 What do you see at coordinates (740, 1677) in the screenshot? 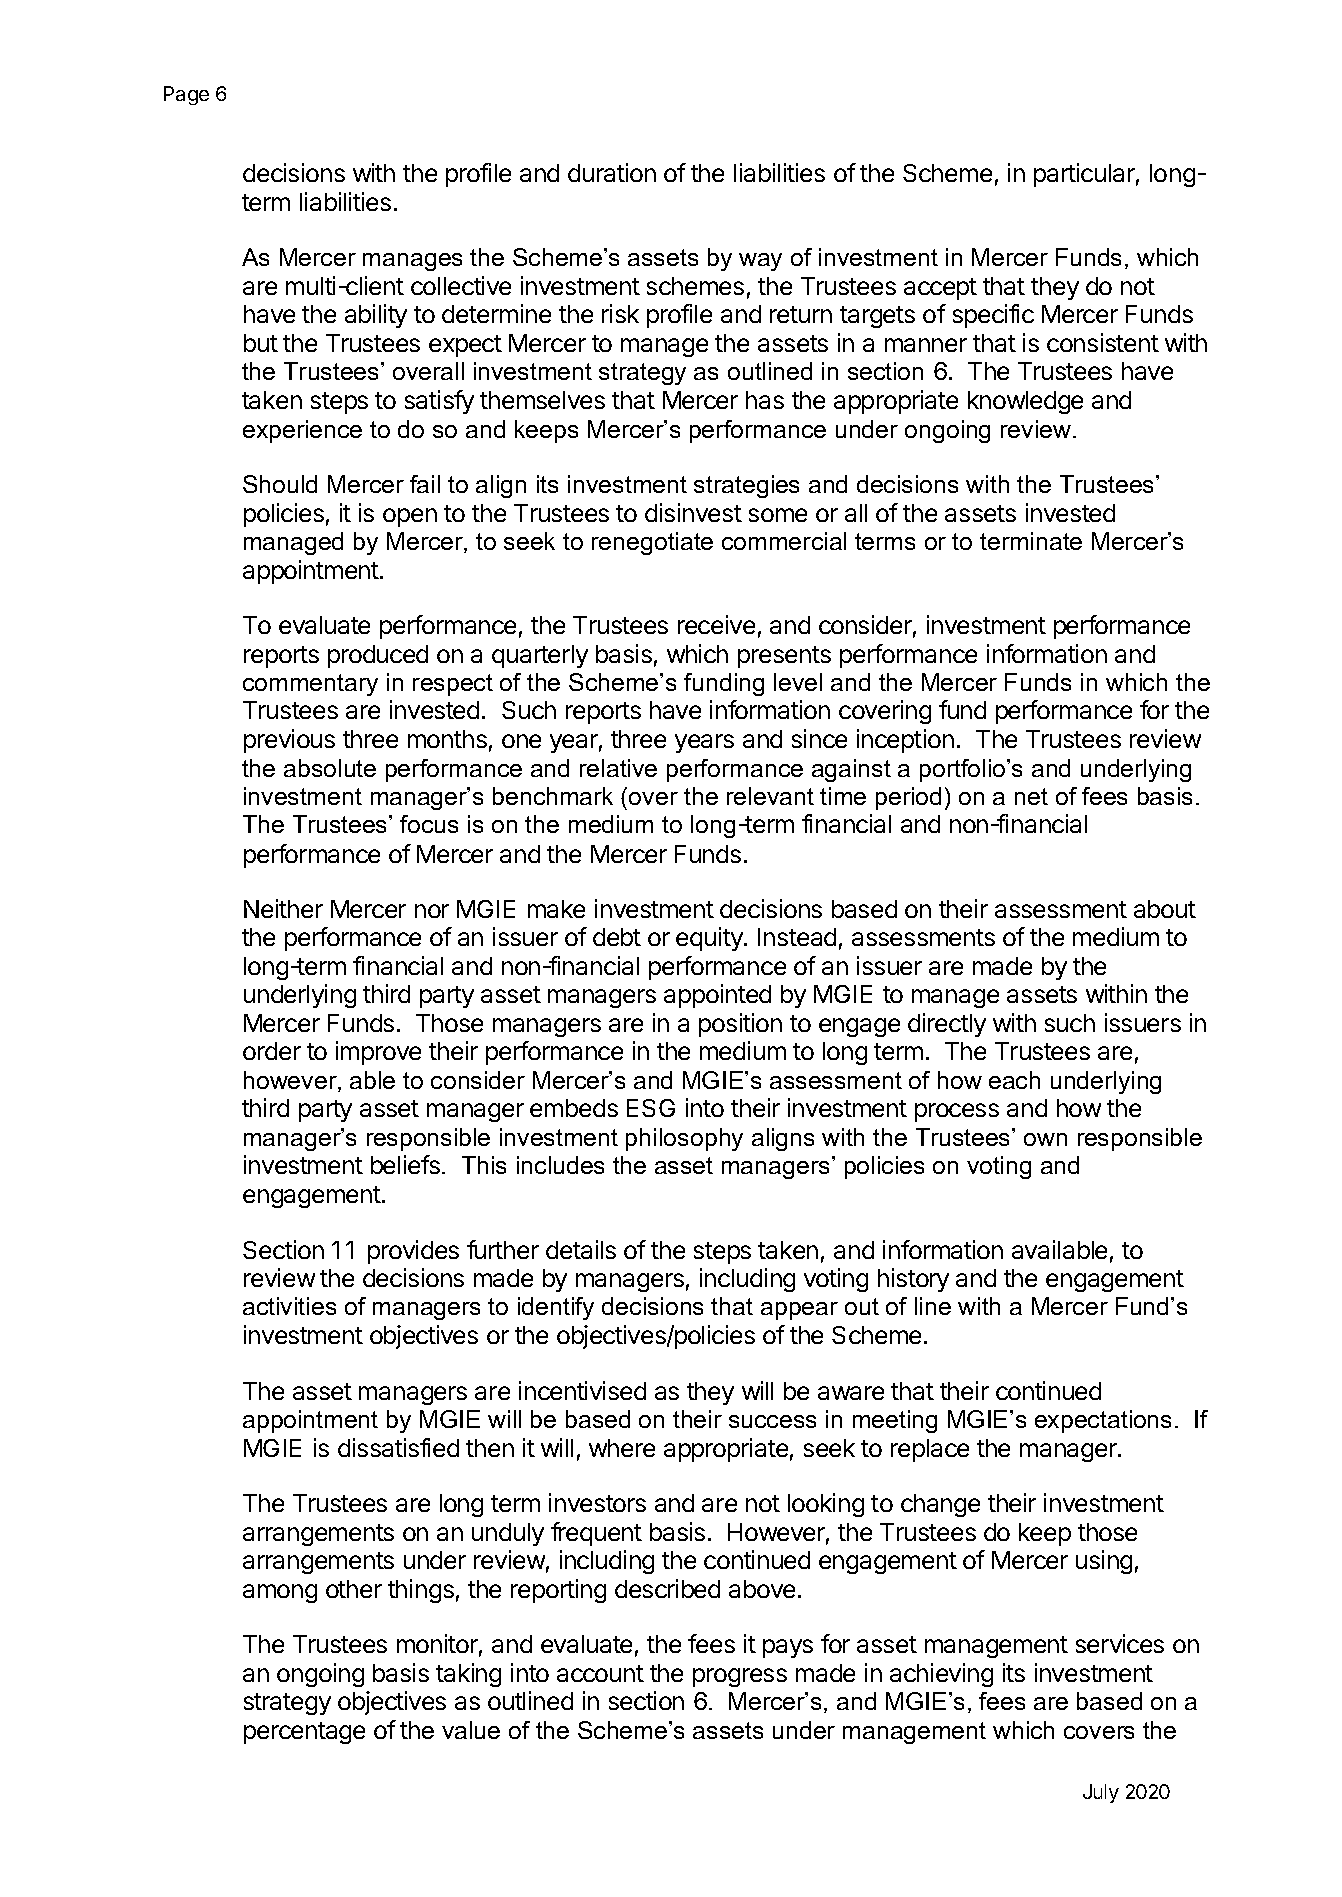
I see `progress` at bounding box center [740, 1677].
